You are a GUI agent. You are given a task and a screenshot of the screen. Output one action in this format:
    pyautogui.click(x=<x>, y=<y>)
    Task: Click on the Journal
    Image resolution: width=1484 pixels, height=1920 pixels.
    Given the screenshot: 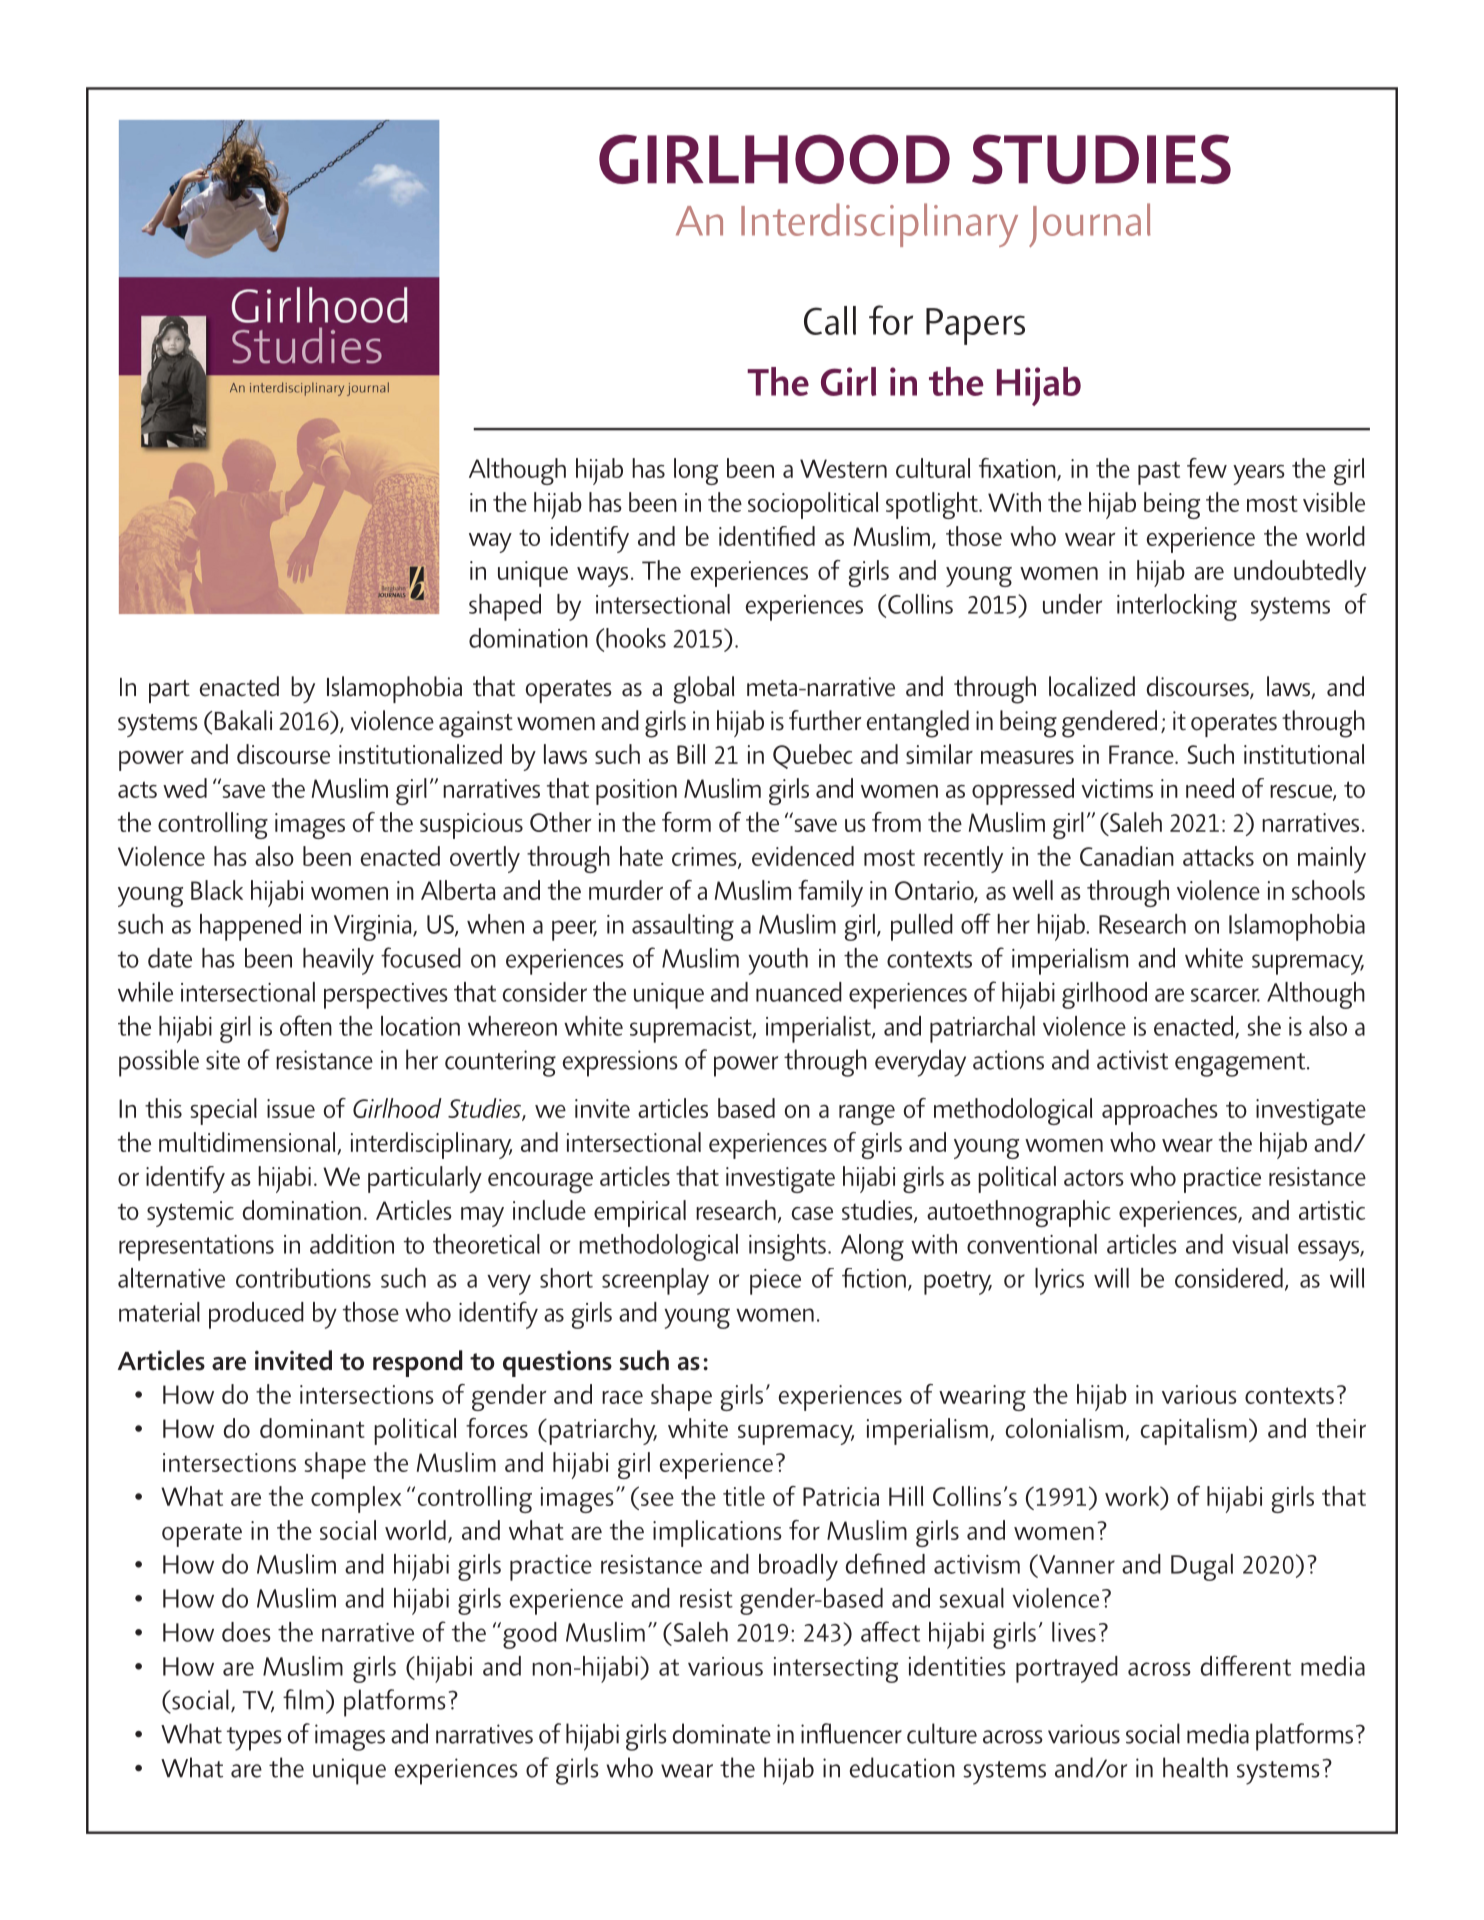 What is the action you would take?
    pyautogui.click(x=1090, y=225)
